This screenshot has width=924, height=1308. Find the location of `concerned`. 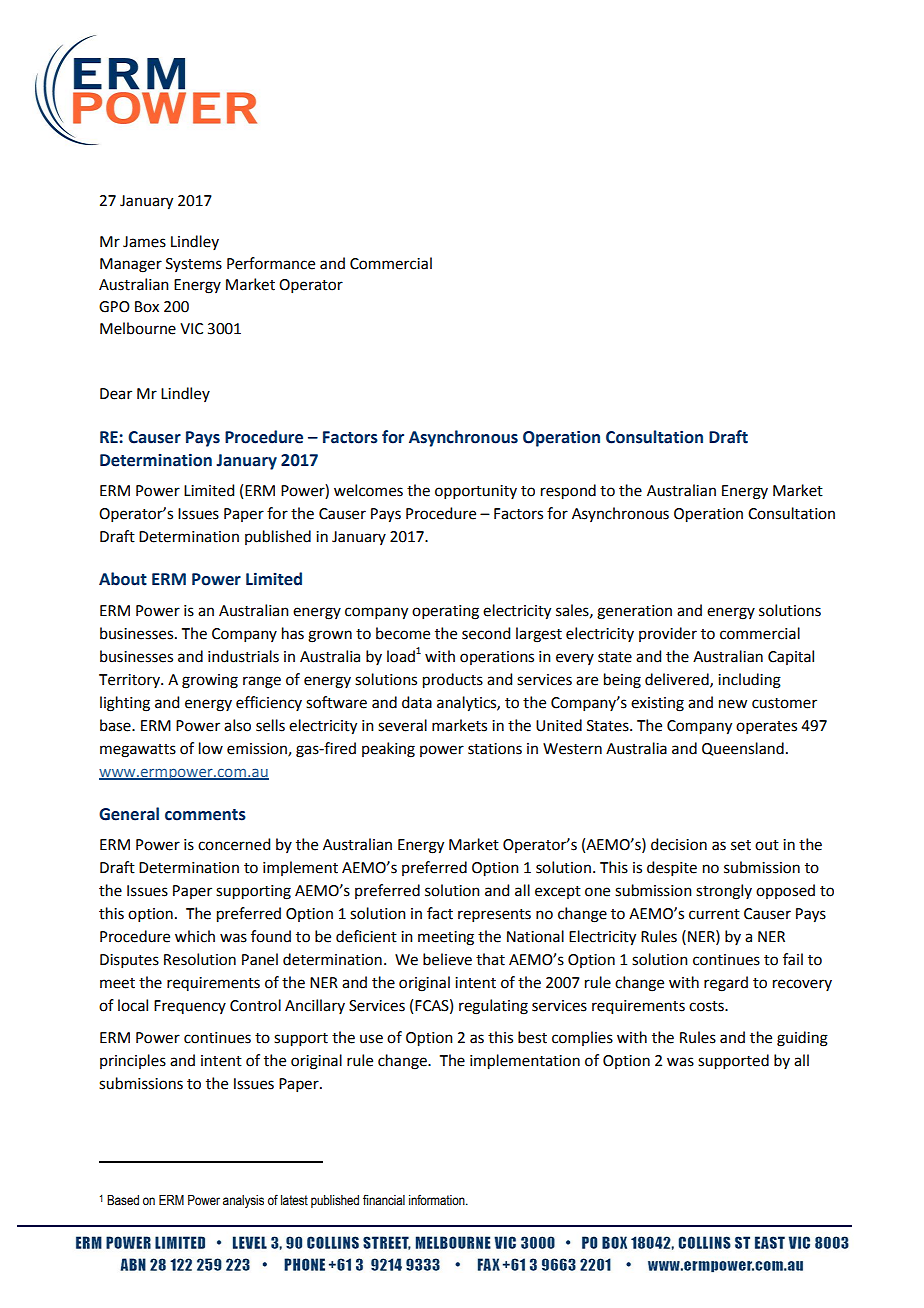

concerned is located at coordinates (234, 844).
